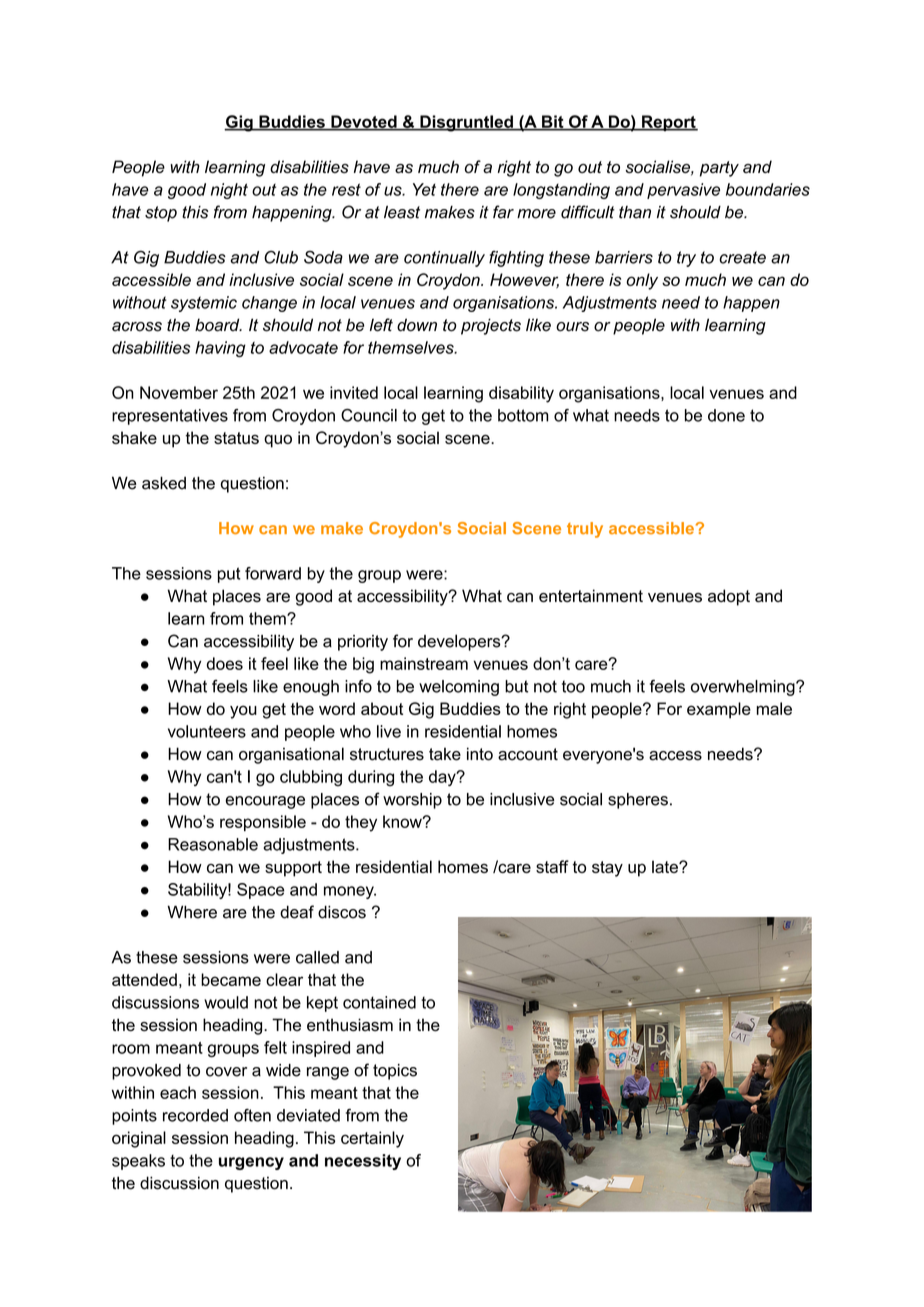  What do you see at coordinates (719, 169) in the document?
I see `party` at bounding box center [719, 169].
